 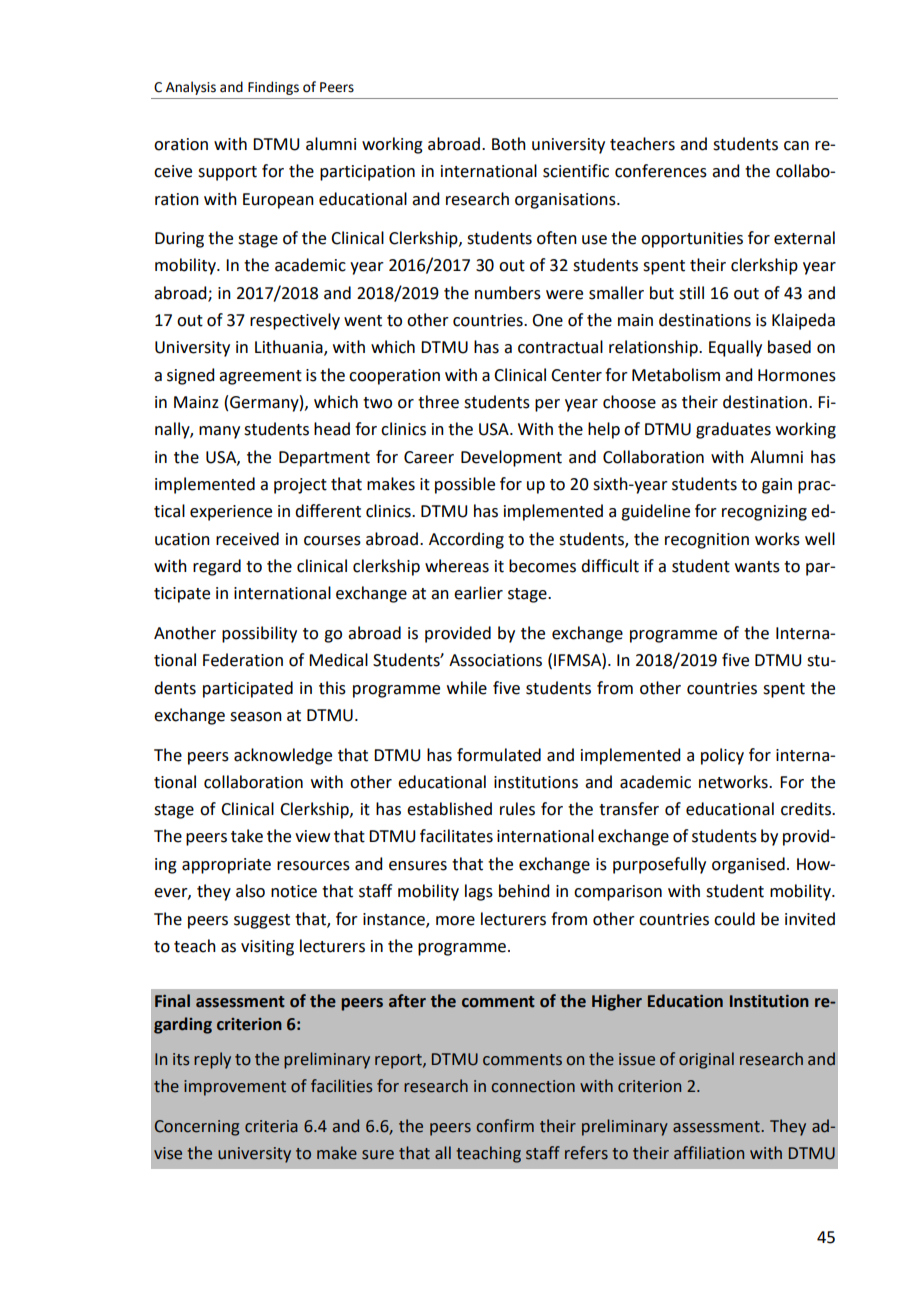 I want to click on Equally, so click(x=735, y=348).
